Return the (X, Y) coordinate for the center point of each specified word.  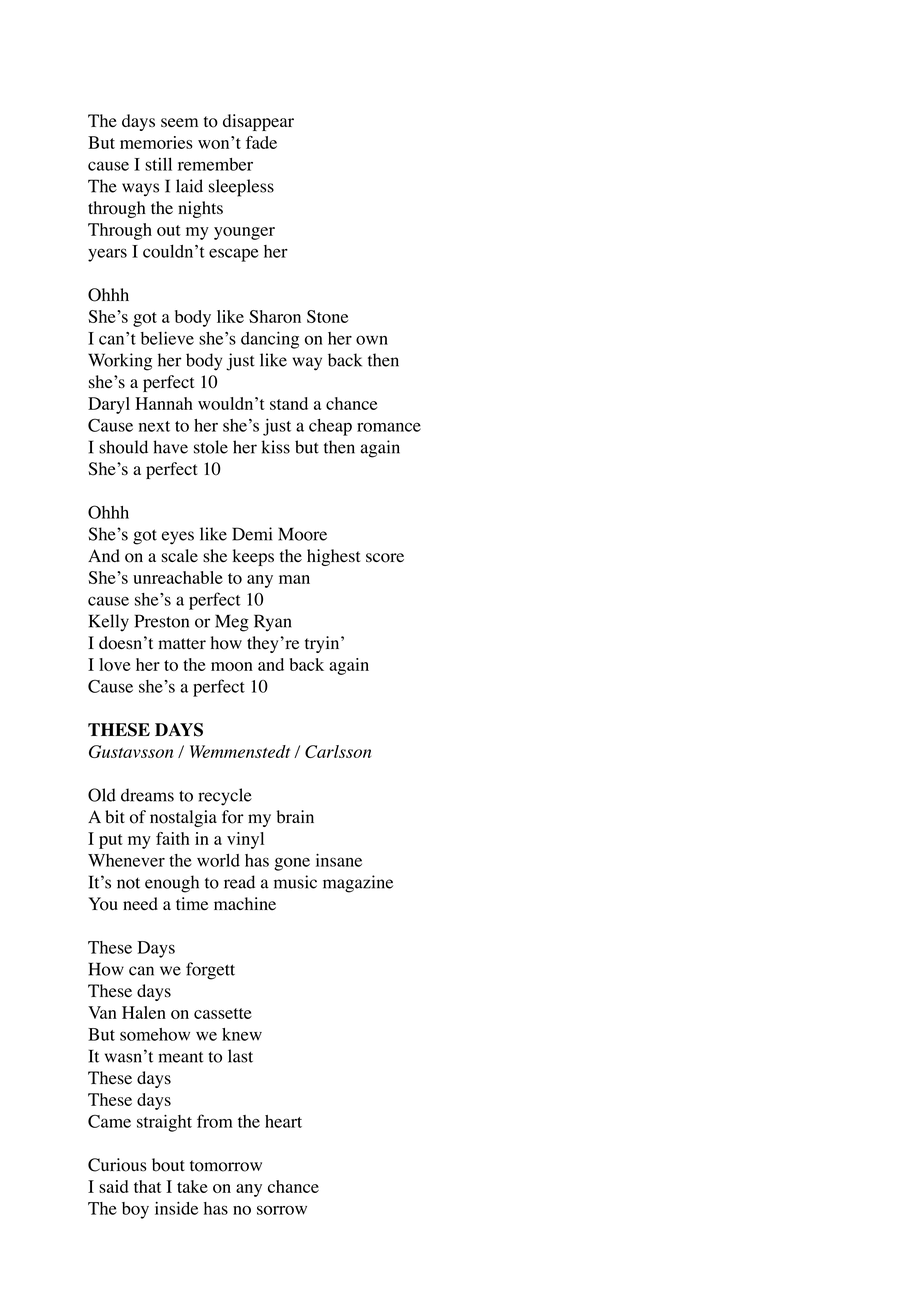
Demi (252, 534)
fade (261, 142)
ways (140, 190)
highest (334, 557)
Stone (327, 316)
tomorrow (226, 1166)
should (123, 447)
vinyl (245, 840)
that (148, 1186)
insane (339, 860)
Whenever (126, 860)
